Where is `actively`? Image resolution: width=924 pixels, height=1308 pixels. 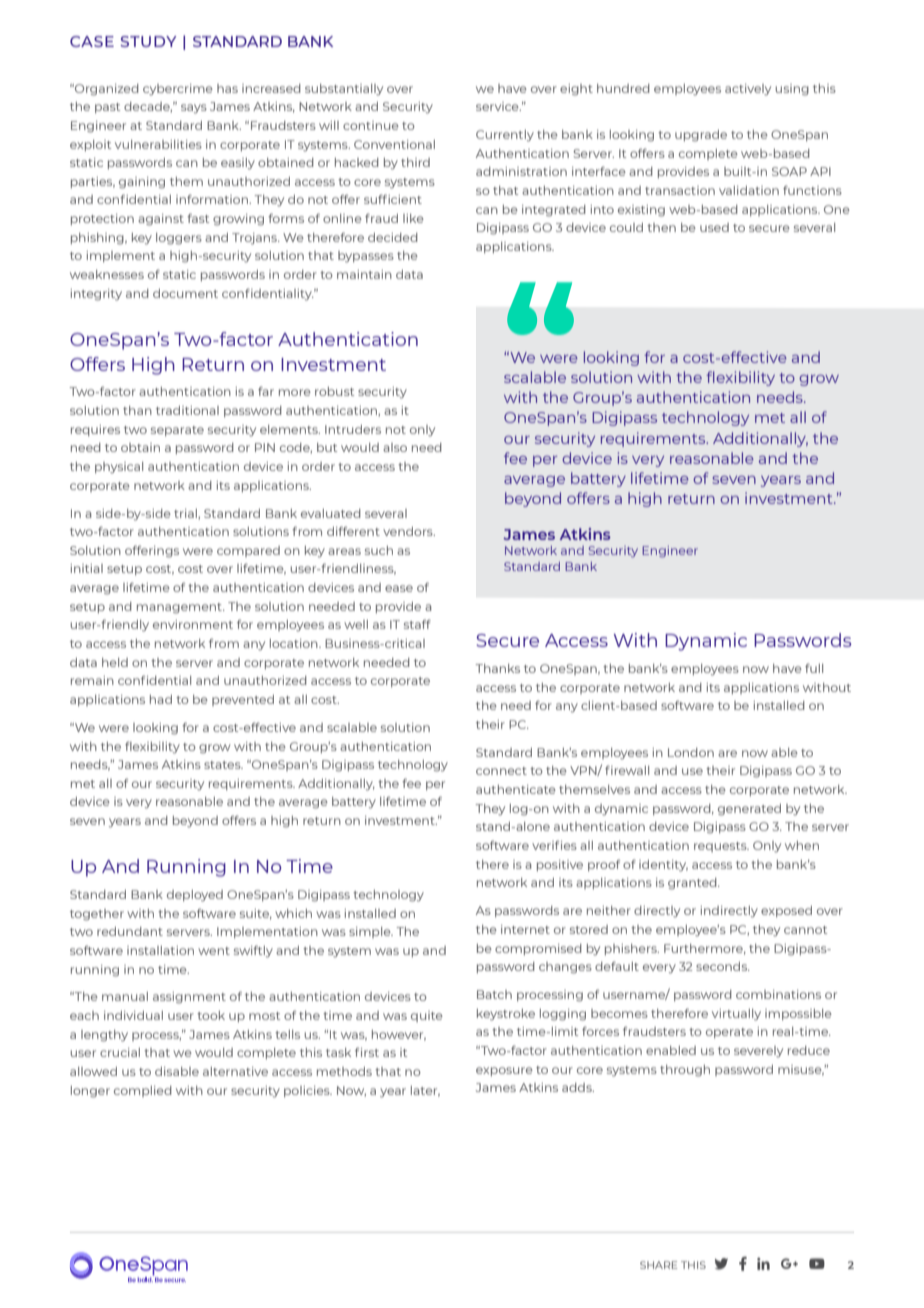
actively is located at coordinates (748, 89).
